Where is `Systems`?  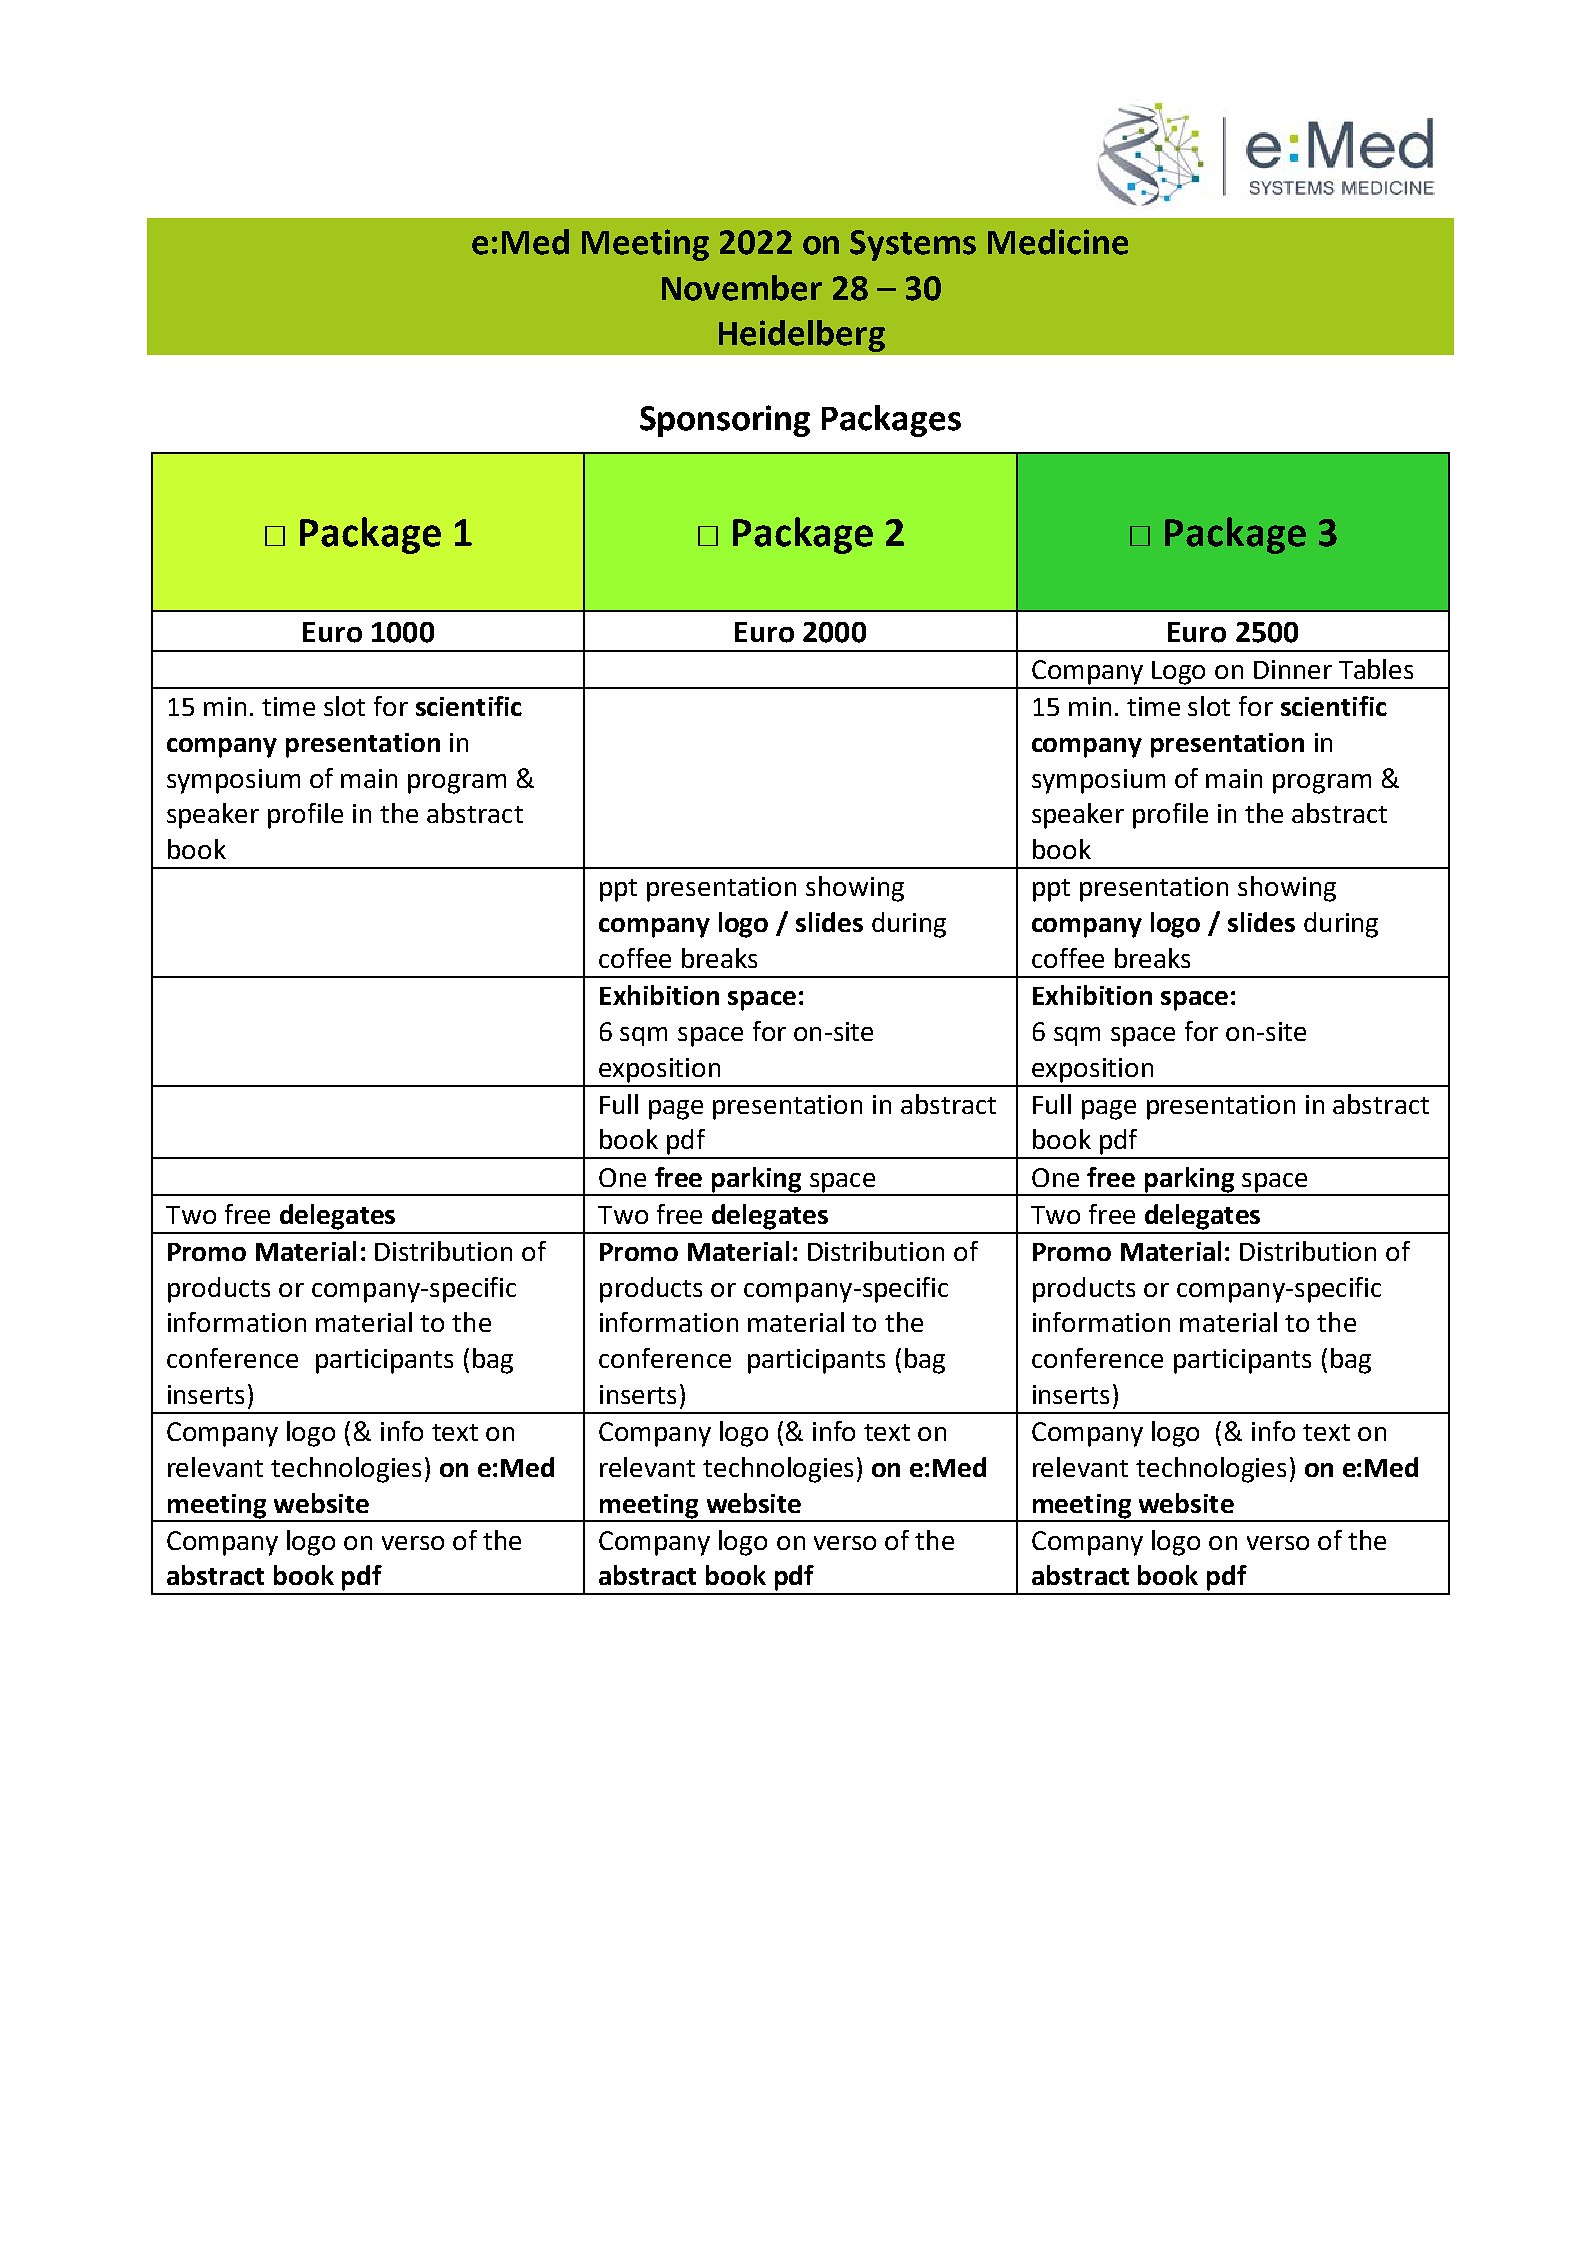 Systems is located at coordinates (913, 245).
